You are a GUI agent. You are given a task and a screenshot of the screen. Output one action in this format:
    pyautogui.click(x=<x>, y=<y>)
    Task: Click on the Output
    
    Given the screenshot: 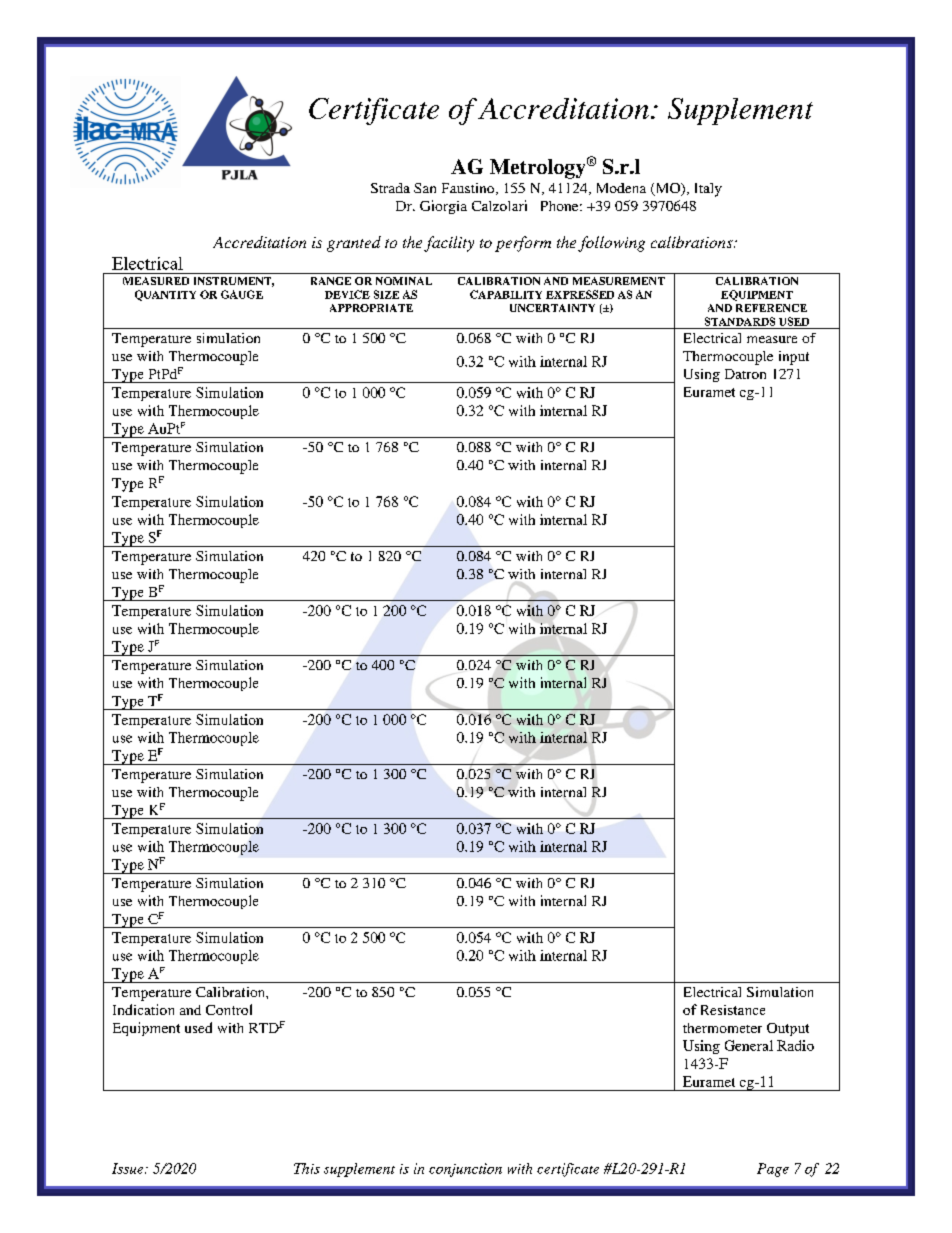 What is the action you would take?
    pyautogui.click(x=788, y=1029)
